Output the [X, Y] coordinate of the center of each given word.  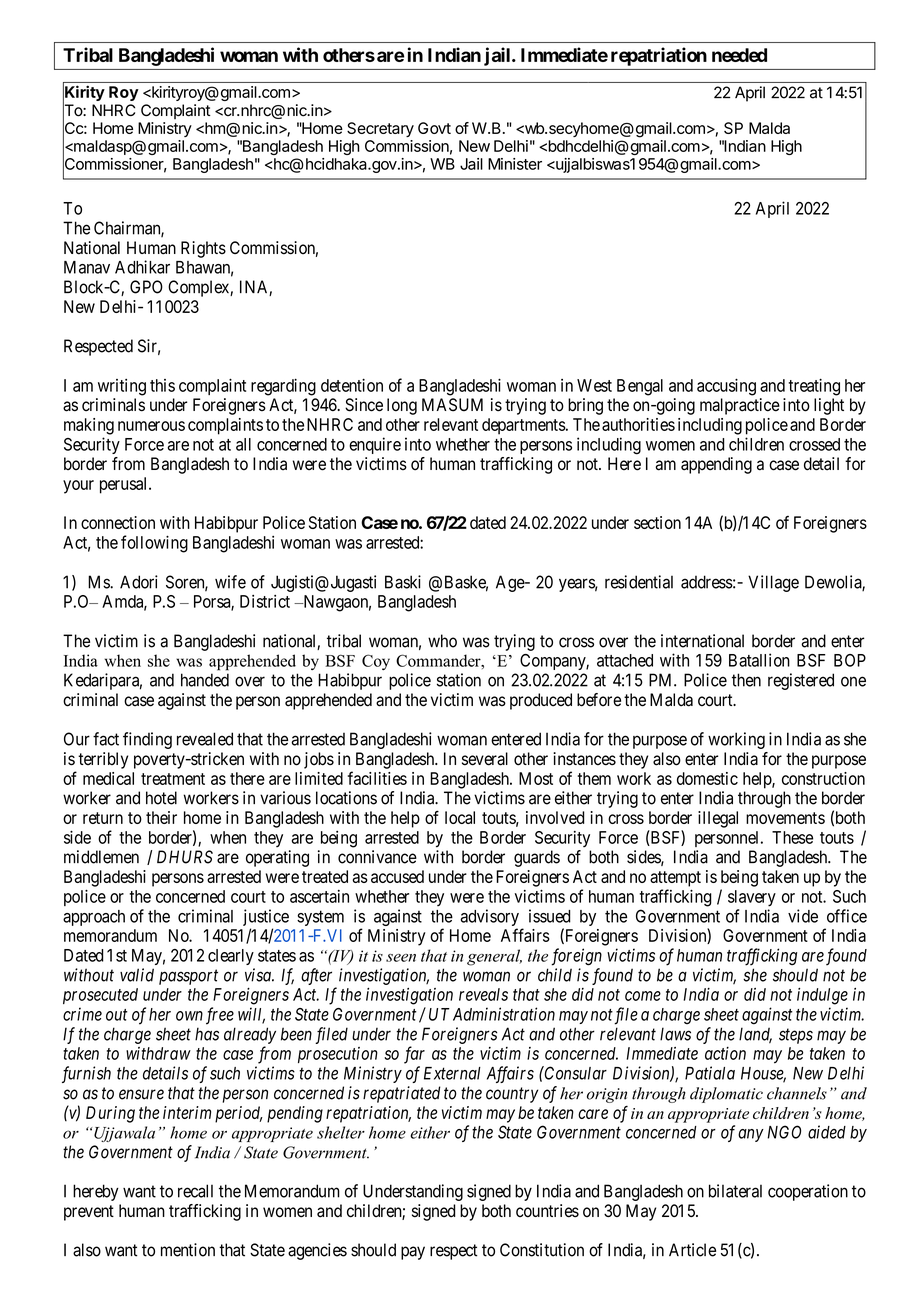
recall [195, 1191]
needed [739, 55]
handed [205, 680]
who [442, 641]
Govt [434, 128]
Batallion [759, 660]
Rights [203, 249]
